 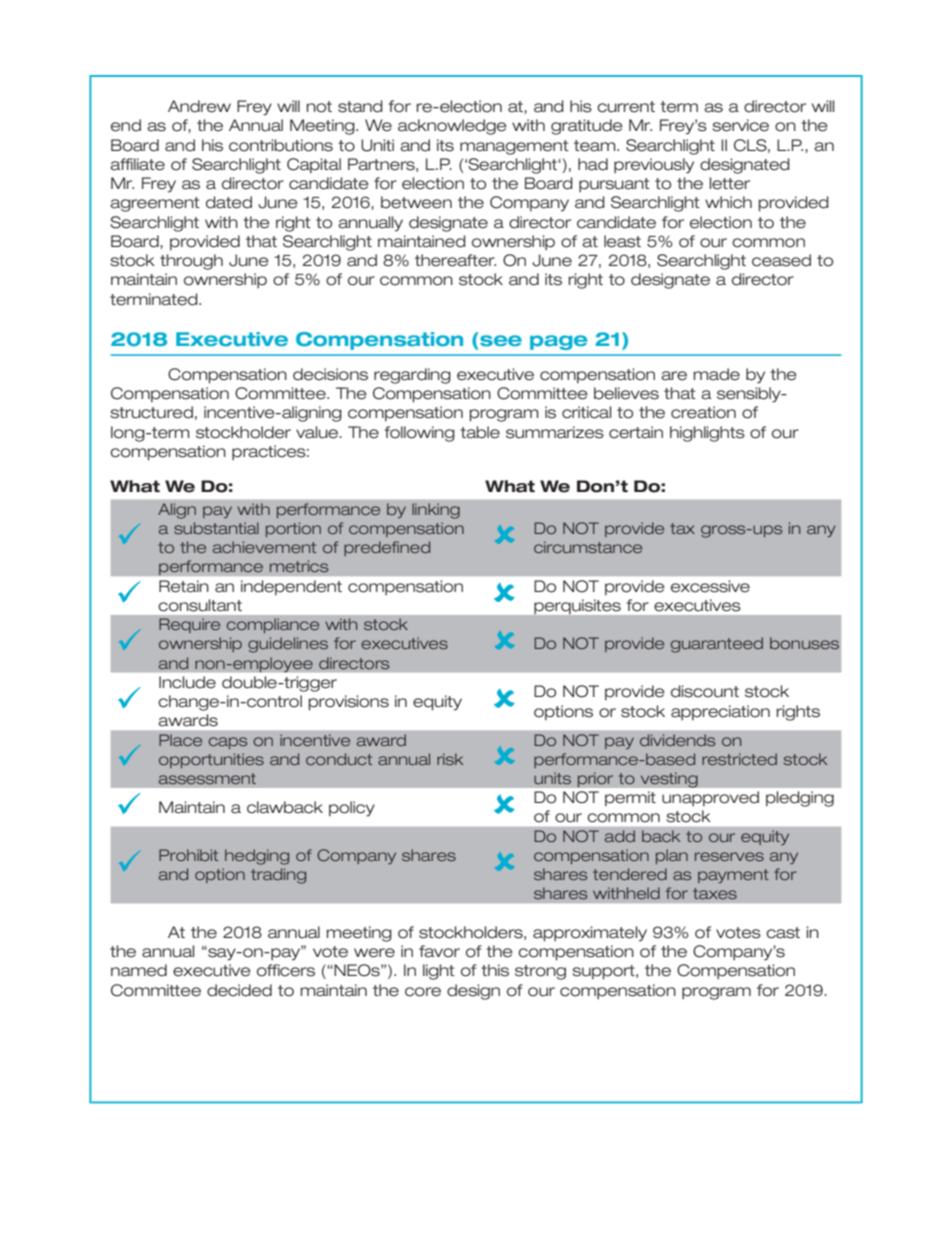 What do you see at coordinates (452, 127) in the document?
I see `acknowledge` at bounding box center [452, 127].
